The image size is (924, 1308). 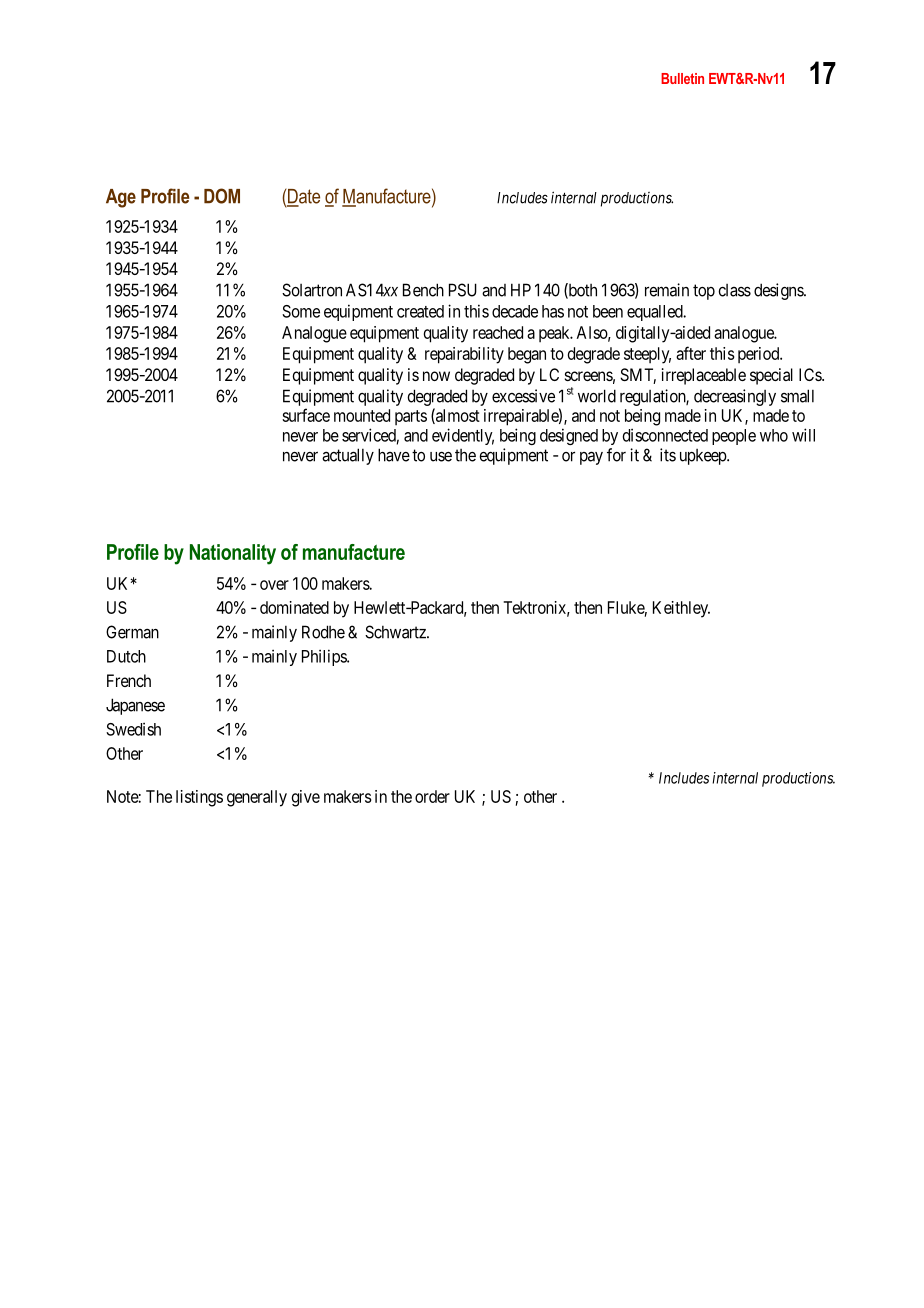 I want to click on surface, so click(x=306, y=415).
